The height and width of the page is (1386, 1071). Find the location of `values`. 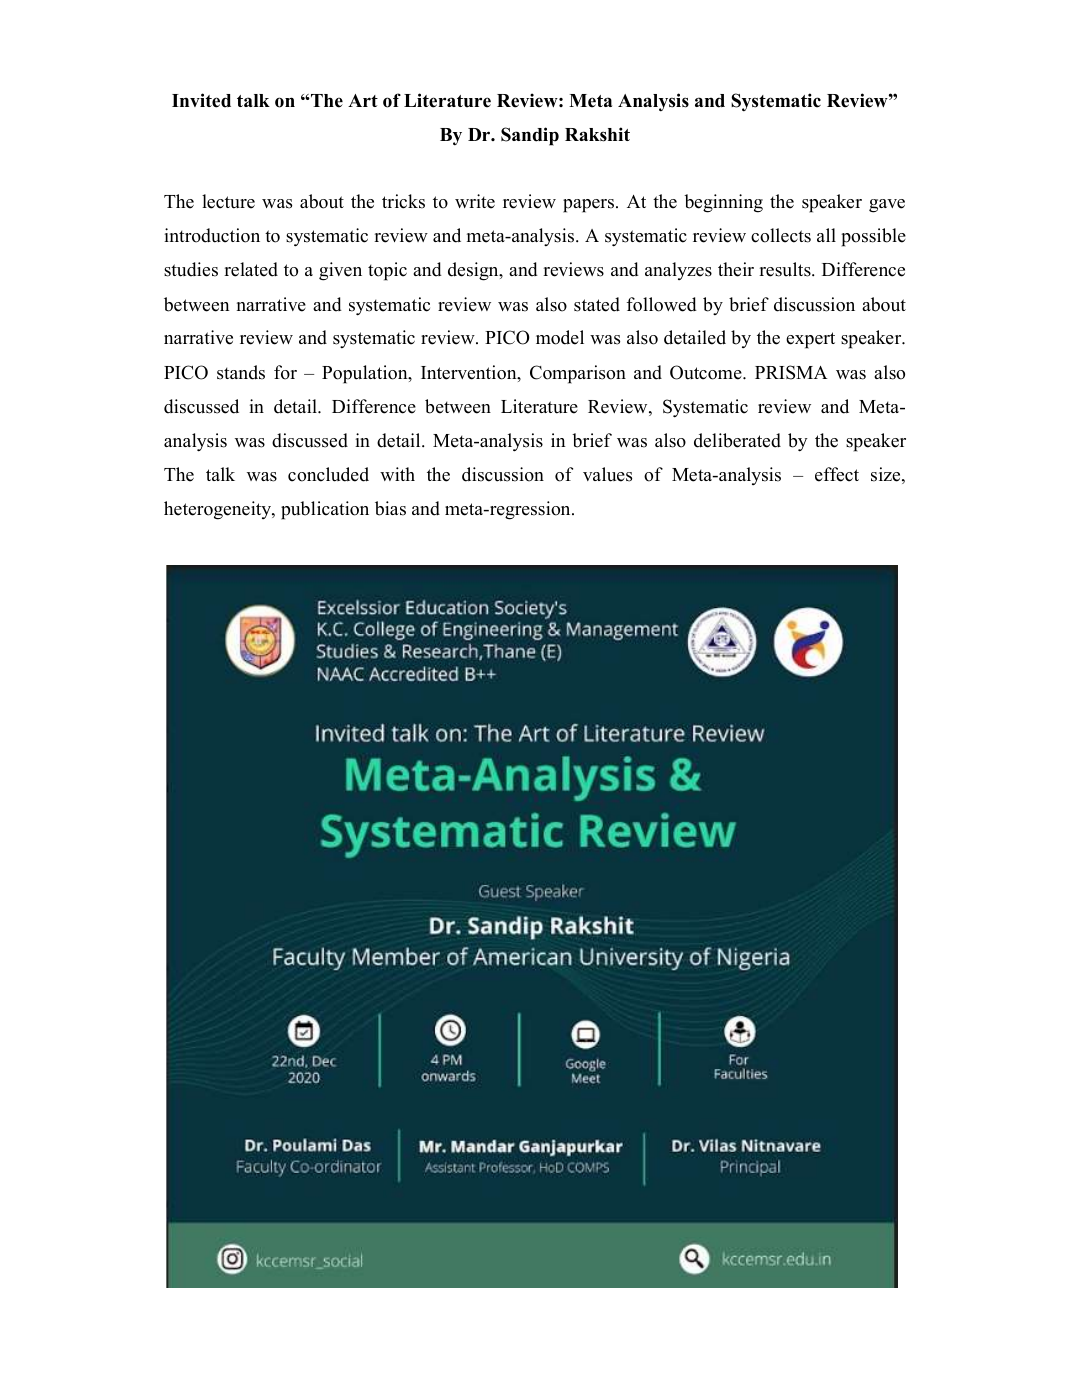

values is located at coordinates (607, 474).
